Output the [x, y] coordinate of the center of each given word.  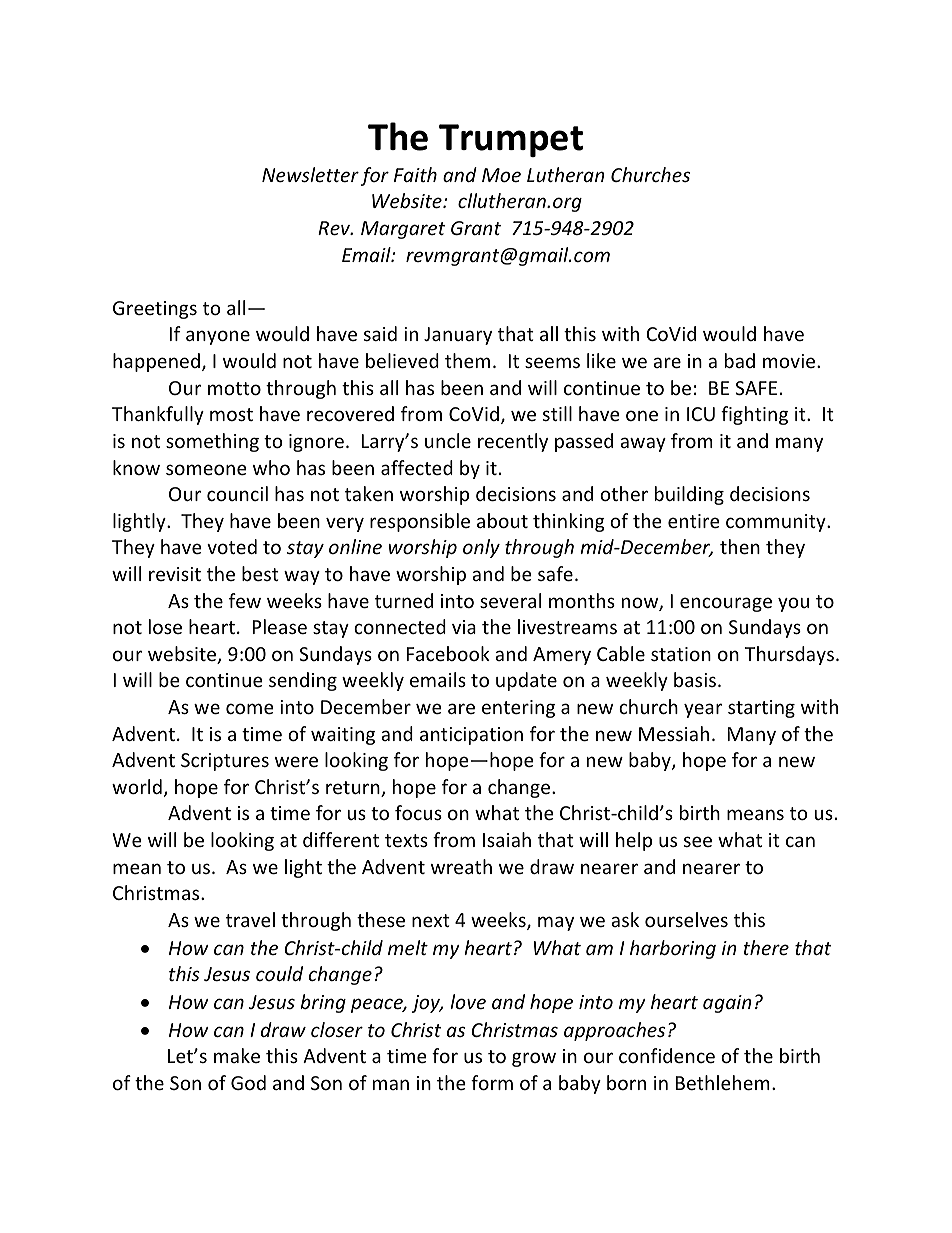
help [634, 841]
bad [740, 360]
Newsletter [310, 174]
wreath [461, 866]
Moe [501, 175]
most [231, 414]
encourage [726, 604]
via [464, 627]
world [137, 786]
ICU [701, 414]
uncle [448, 440]
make [237, 1055]
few [245, 600]
